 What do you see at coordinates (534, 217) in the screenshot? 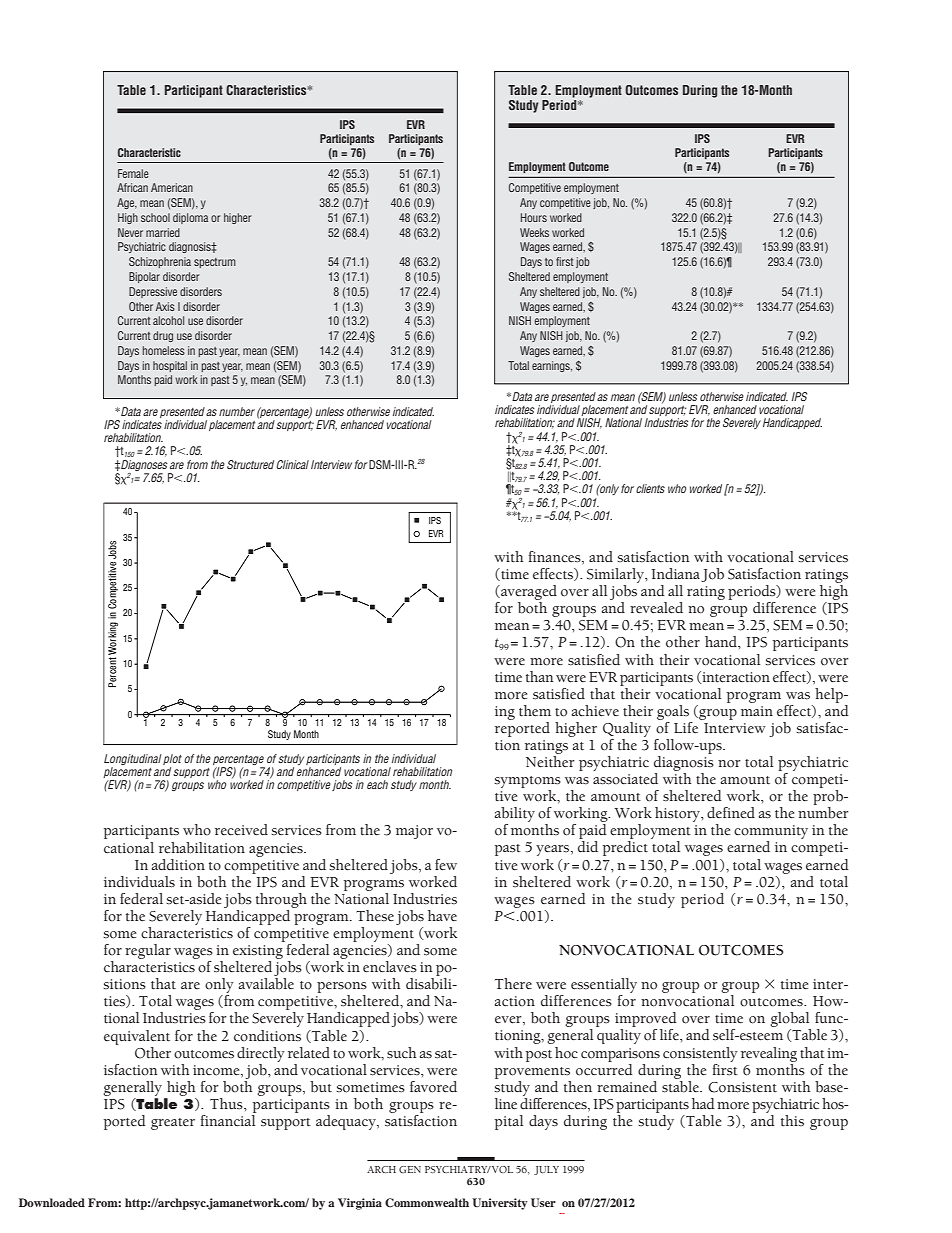
I see `Hours` at bounding box center [534, 217].
